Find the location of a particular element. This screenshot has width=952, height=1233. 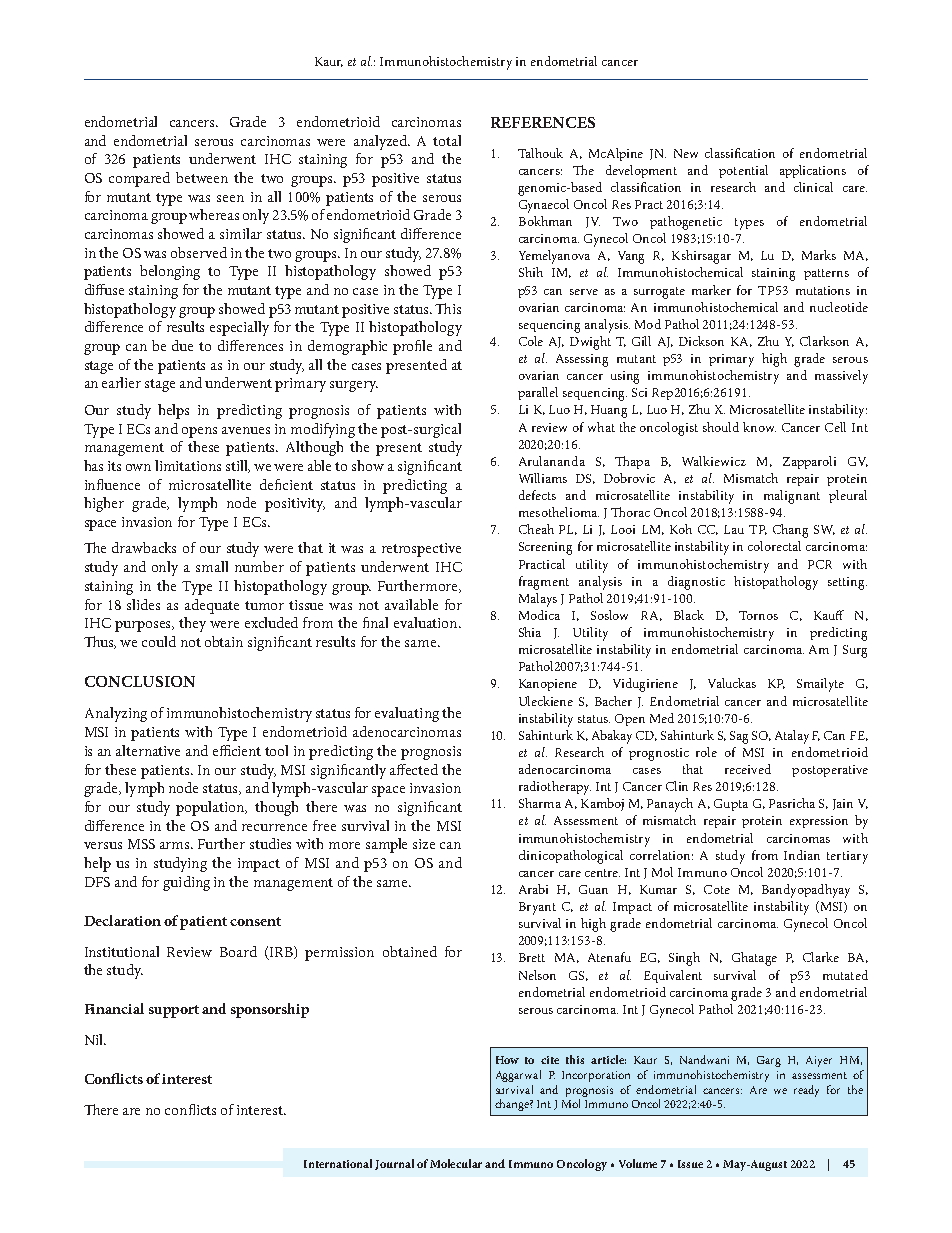

cite is located at coordinates (550, 1060).
